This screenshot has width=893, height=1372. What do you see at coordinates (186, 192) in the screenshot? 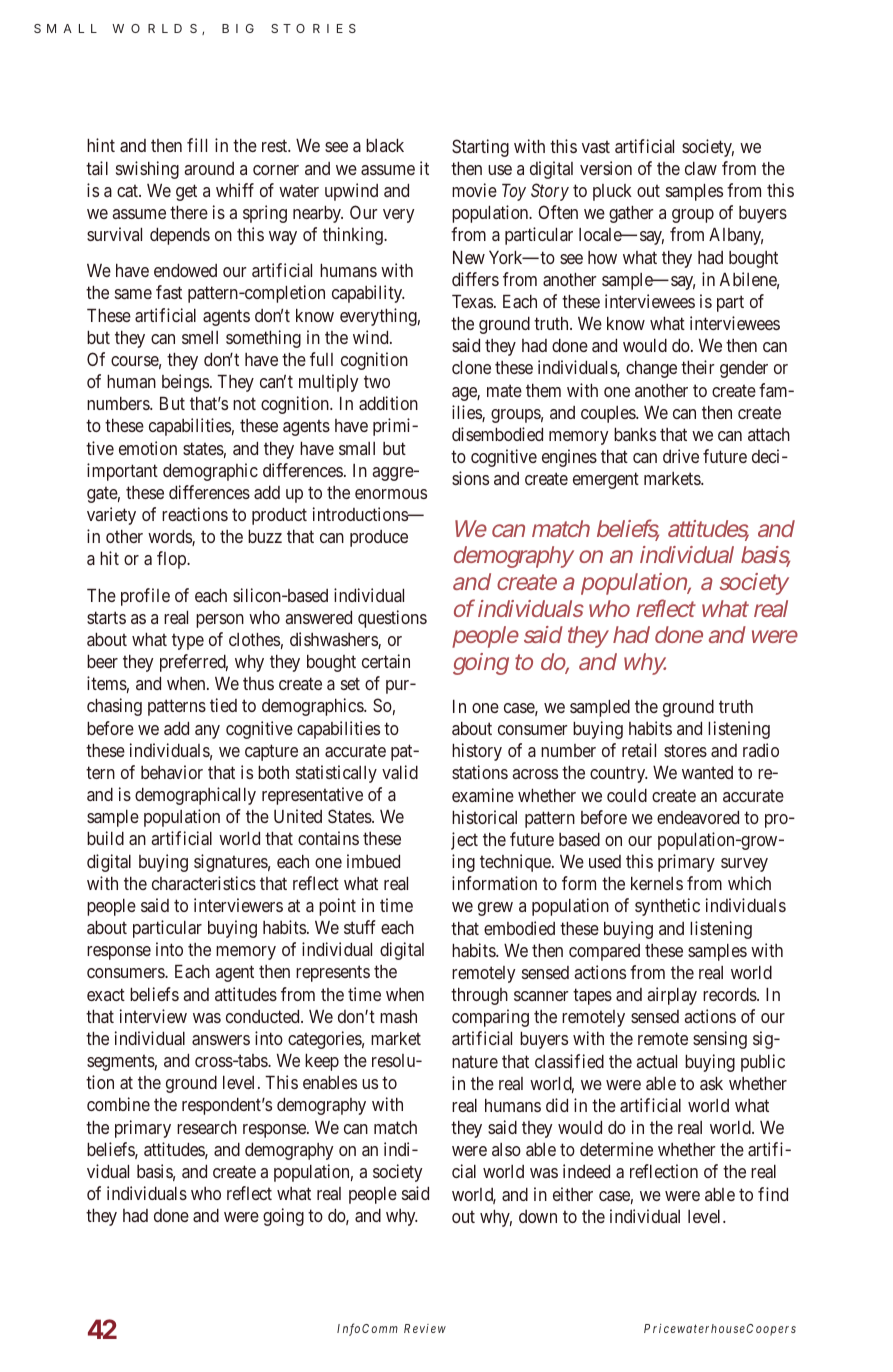
I see `get` at bounding box center [186, 192].
